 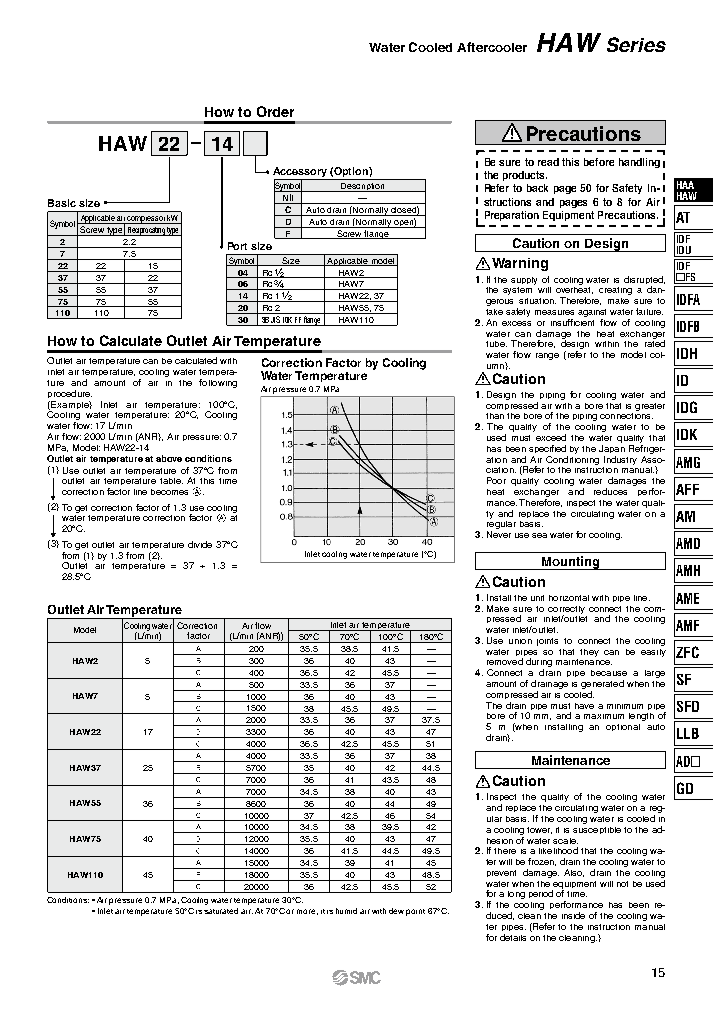 I want to click on compressor, so click(x=146, y=220).
